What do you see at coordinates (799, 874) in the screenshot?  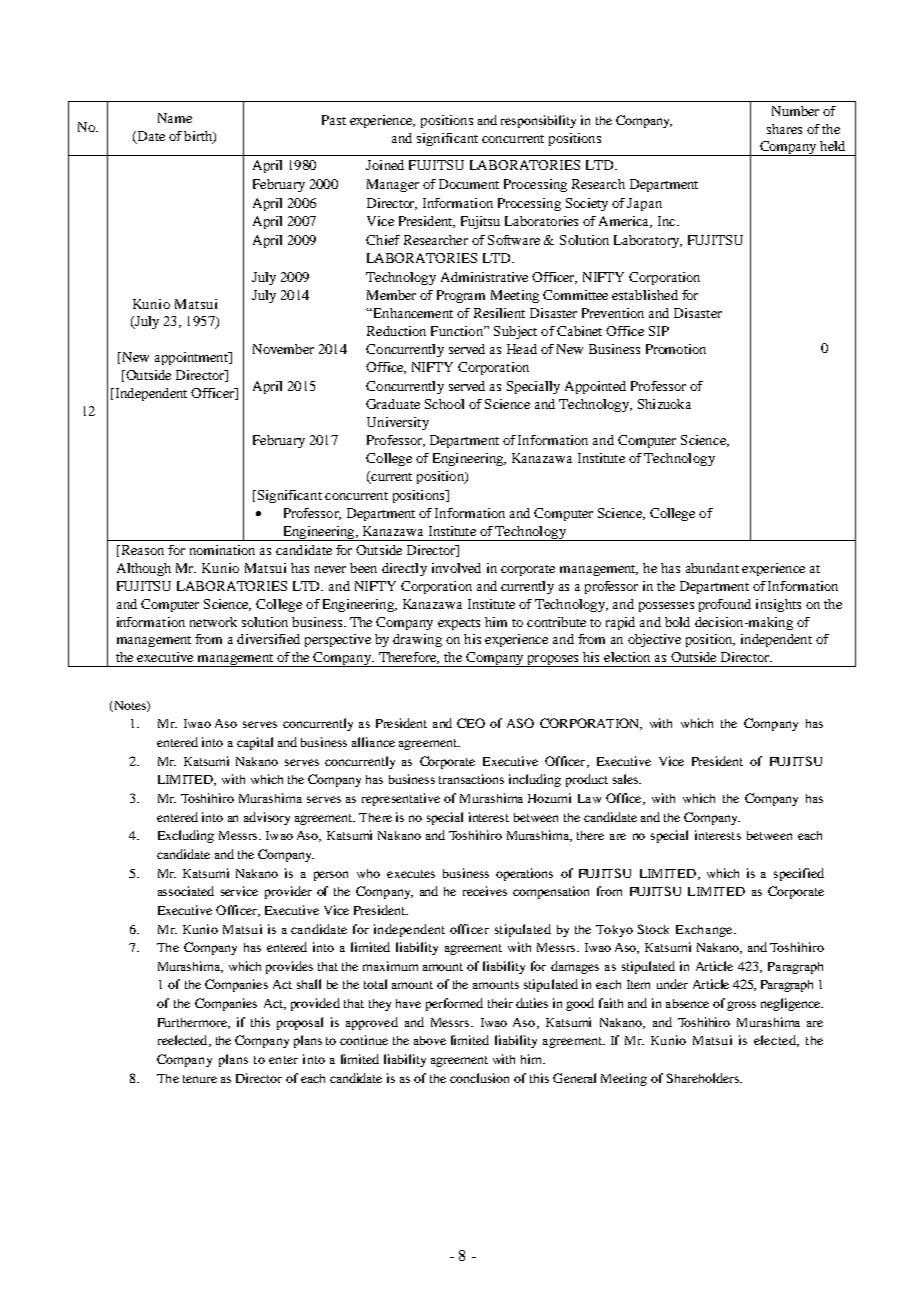 I see `specified` at bounding box center [799, 874].
